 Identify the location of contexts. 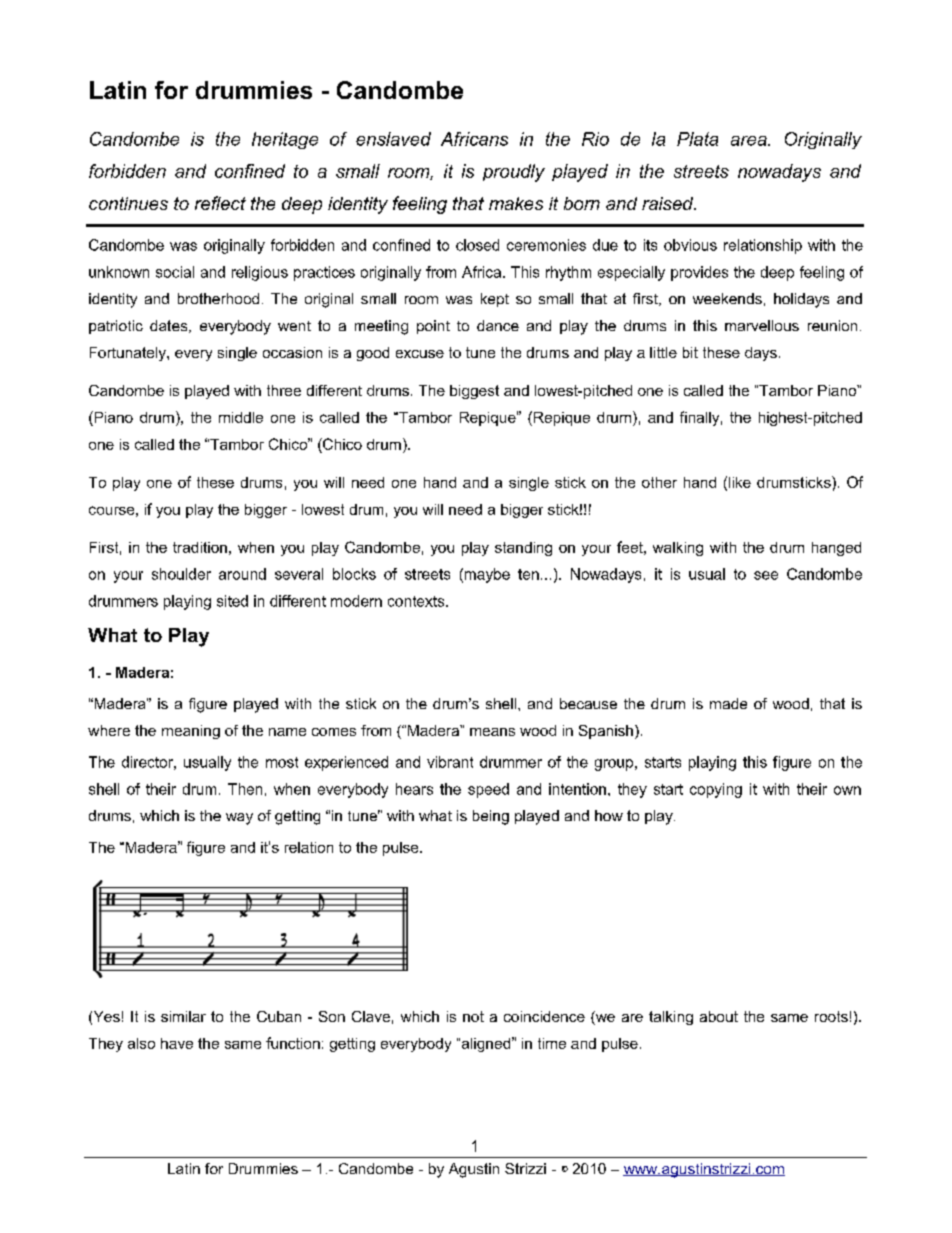
(417, 601).
